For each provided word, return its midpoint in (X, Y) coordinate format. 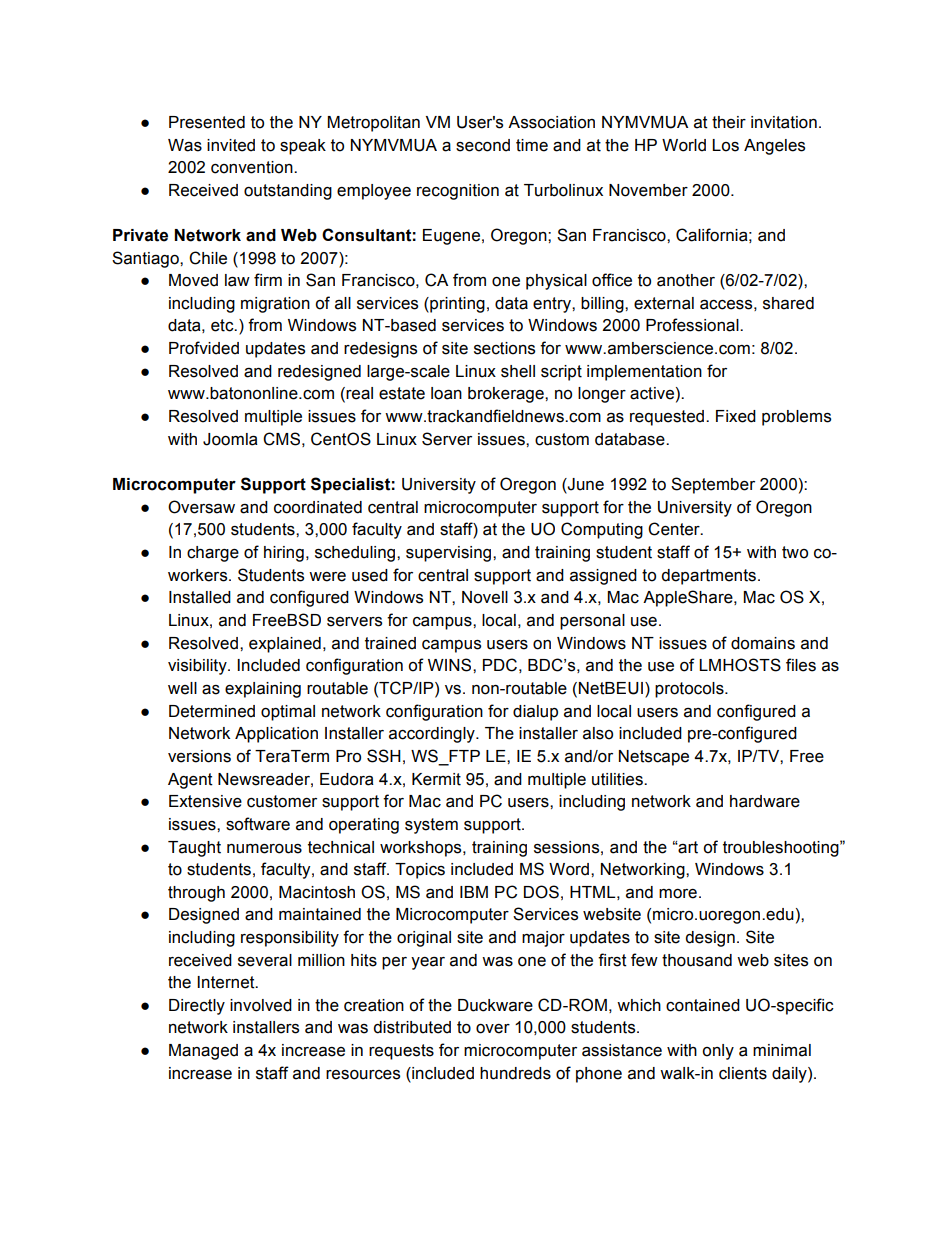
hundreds (515, 1073)
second (483, 145)
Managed (203, 1052)
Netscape (654, 758)
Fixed (736, 416)
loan (446, 393)
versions (199, 756)
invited (231, 145)
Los (725, 145)
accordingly (433, 735)
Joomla (230, 439)
